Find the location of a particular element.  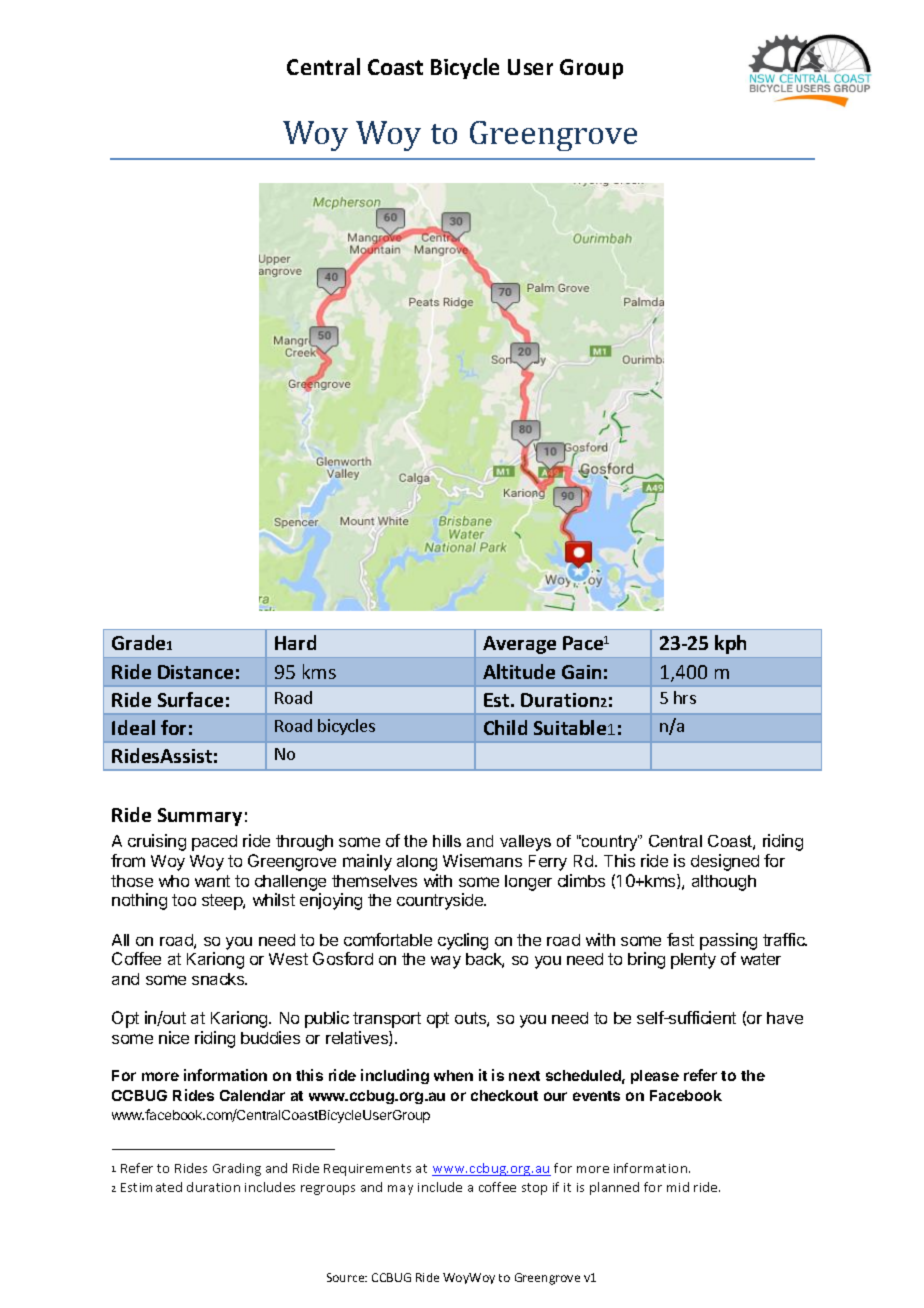

nice is located at coordinates (174, 1037).
